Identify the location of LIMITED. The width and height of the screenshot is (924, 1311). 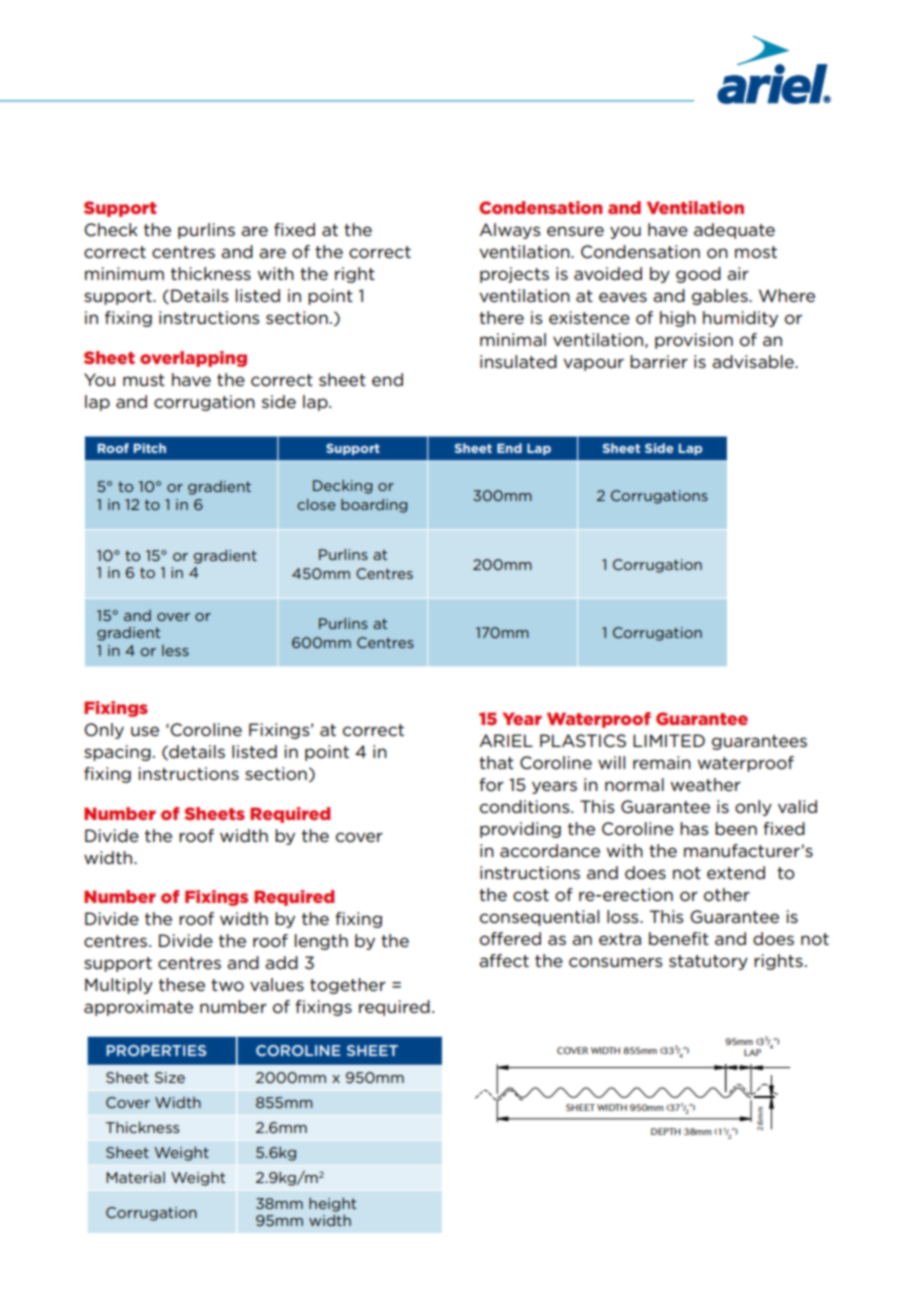
(669, 740).
